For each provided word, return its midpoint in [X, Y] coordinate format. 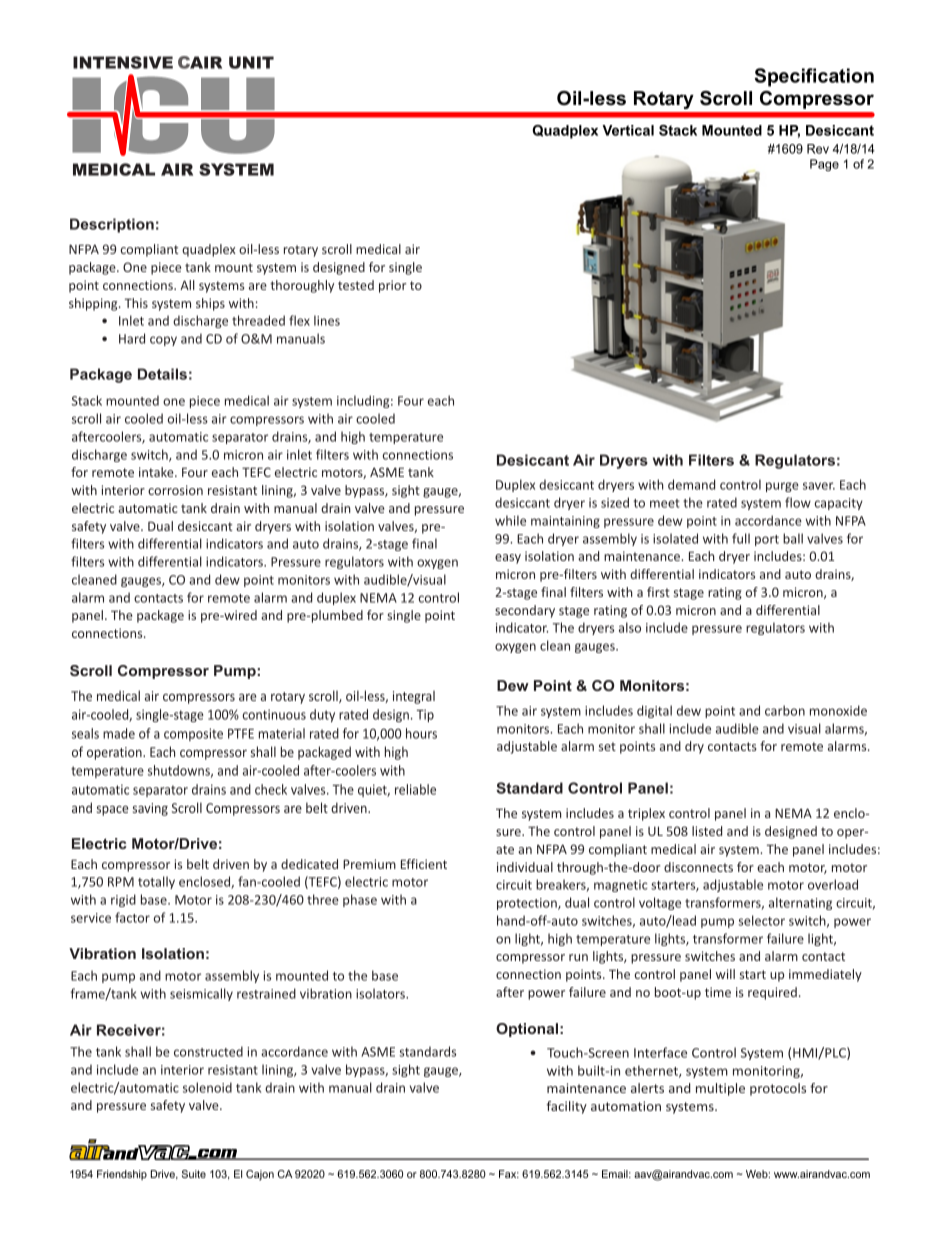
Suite [194, 1174]
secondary [525, 611]
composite [193, 734]
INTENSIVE [123, 62]
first [658, 592]
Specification [814, 77]
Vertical [628, 130]
